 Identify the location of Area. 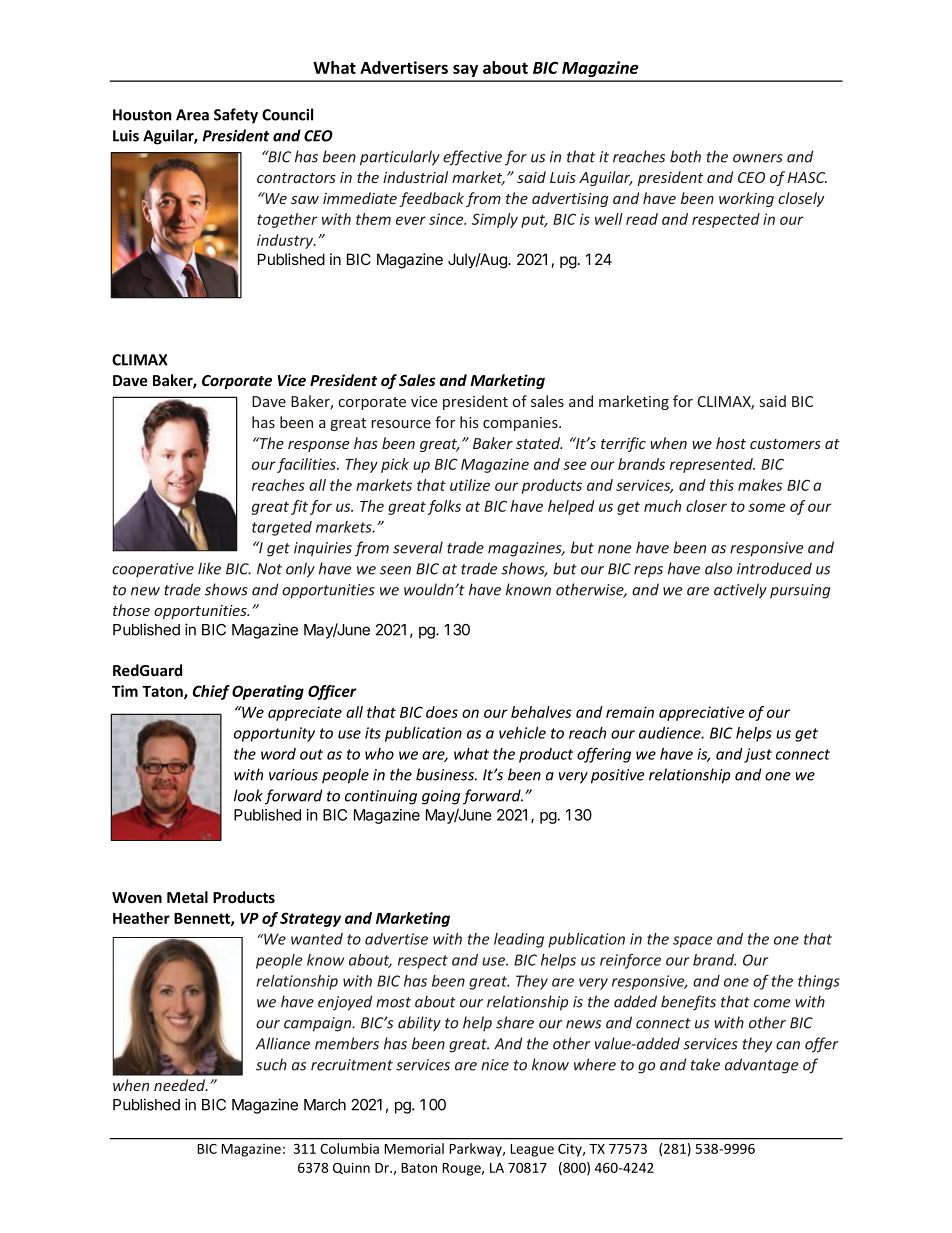
(192, 115).
